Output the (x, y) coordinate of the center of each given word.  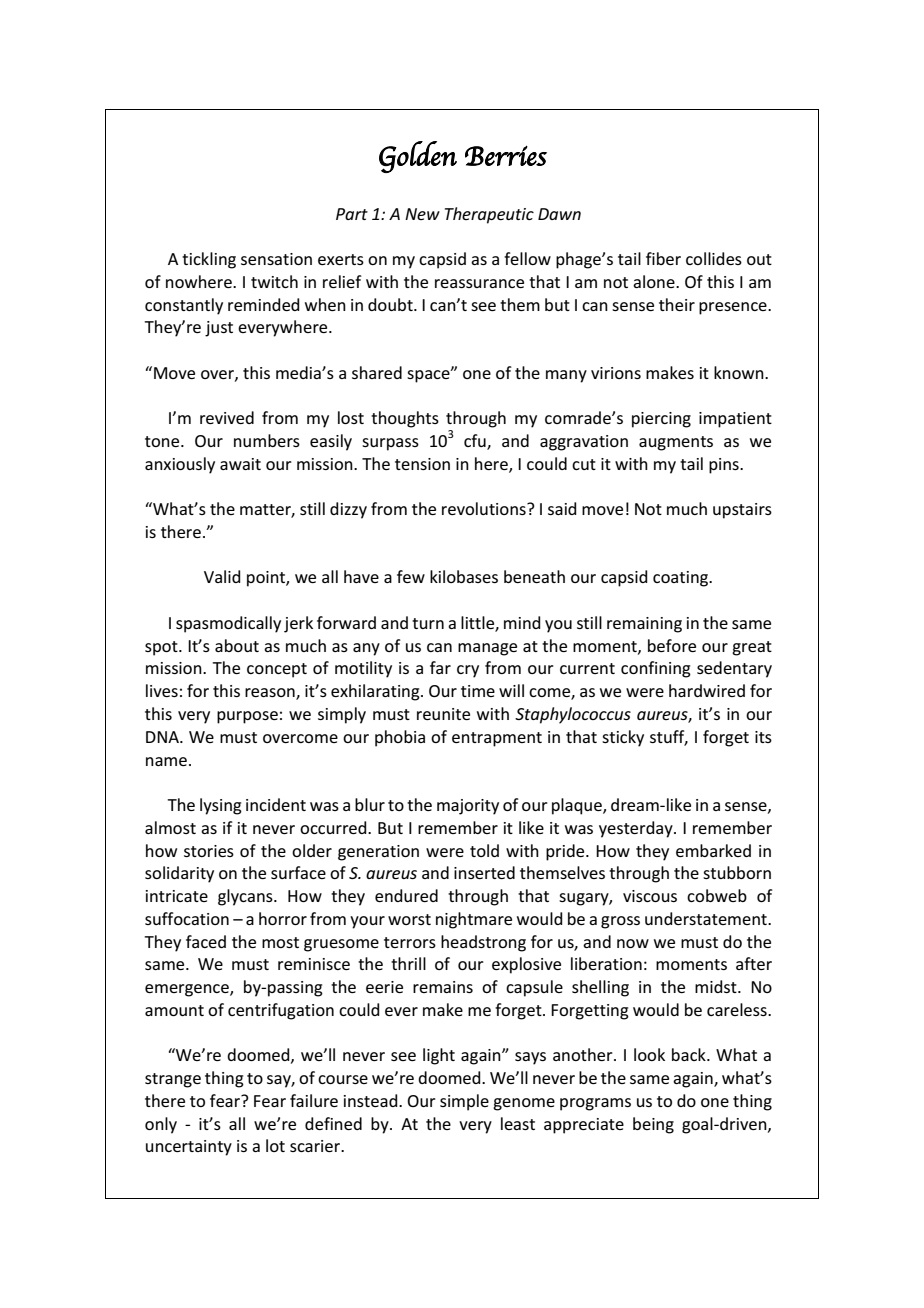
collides (714, 258)
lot (275, 1145)
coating (682, 579)
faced (206, 941)
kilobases (464, 576)
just (219, 329)
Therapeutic (489, 215)
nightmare (474, 920)
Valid (222, 576)
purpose (247, 717)
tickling (209, 260)
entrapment (497, 739)
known (740, 372)
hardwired (707, 690)
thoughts (405, 419)
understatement (707, 918)
